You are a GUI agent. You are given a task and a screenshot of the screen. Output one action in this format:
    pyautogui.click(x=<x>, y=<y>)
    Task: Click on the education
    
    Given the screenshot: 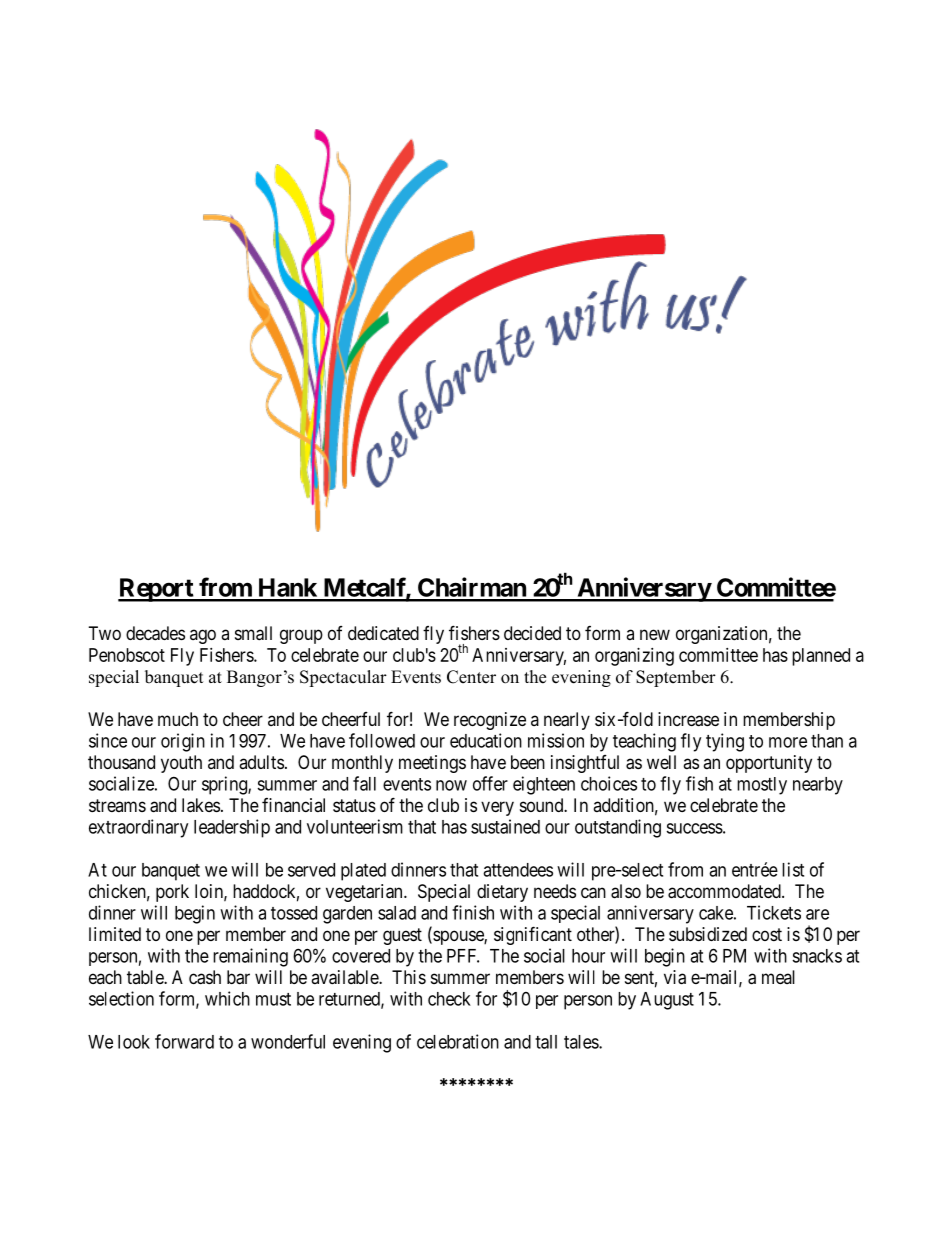 What is the action you would take?
    pyautogui.click(x=486, y=740)
